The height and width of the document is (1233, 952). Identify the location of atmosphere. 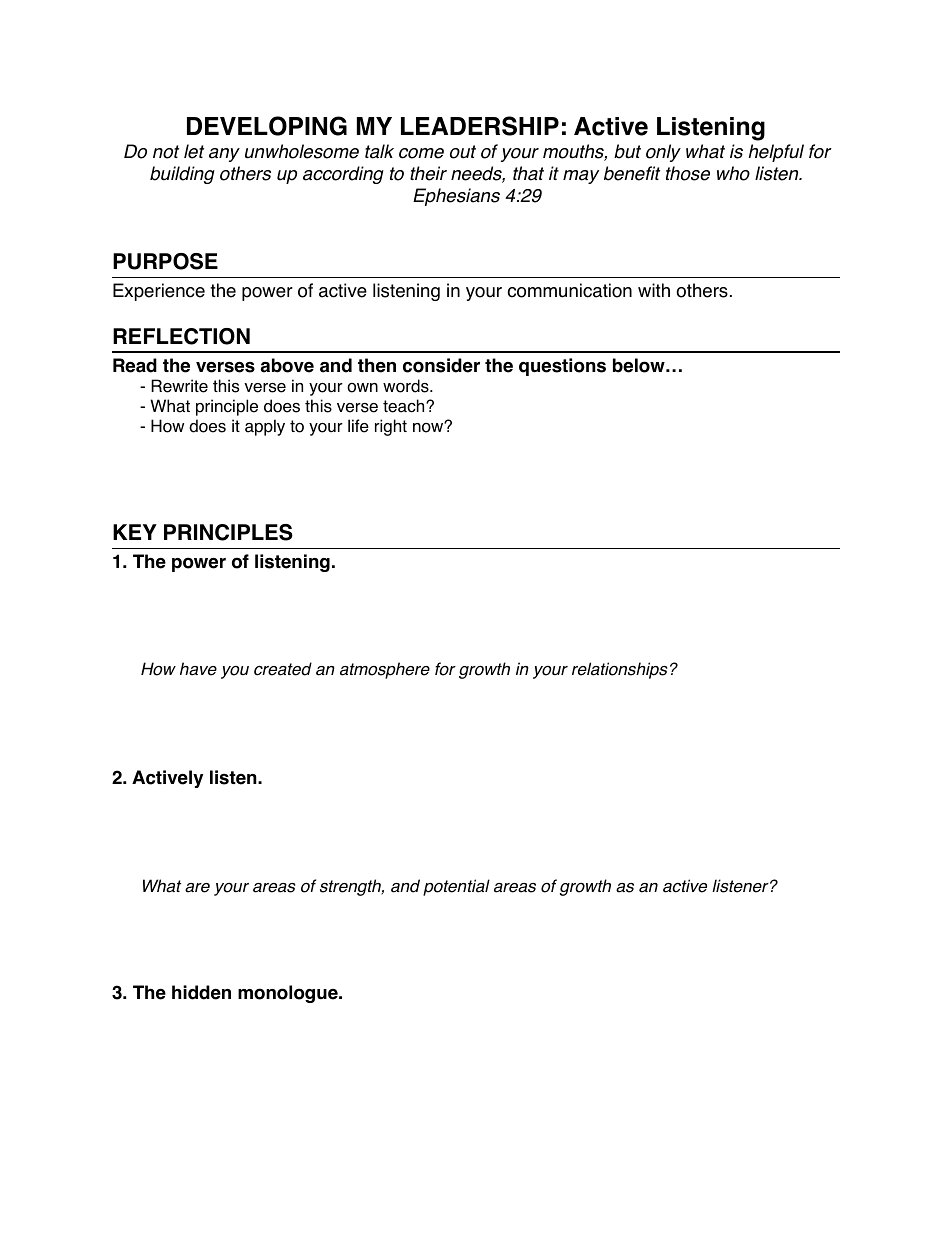
(385, 670).
